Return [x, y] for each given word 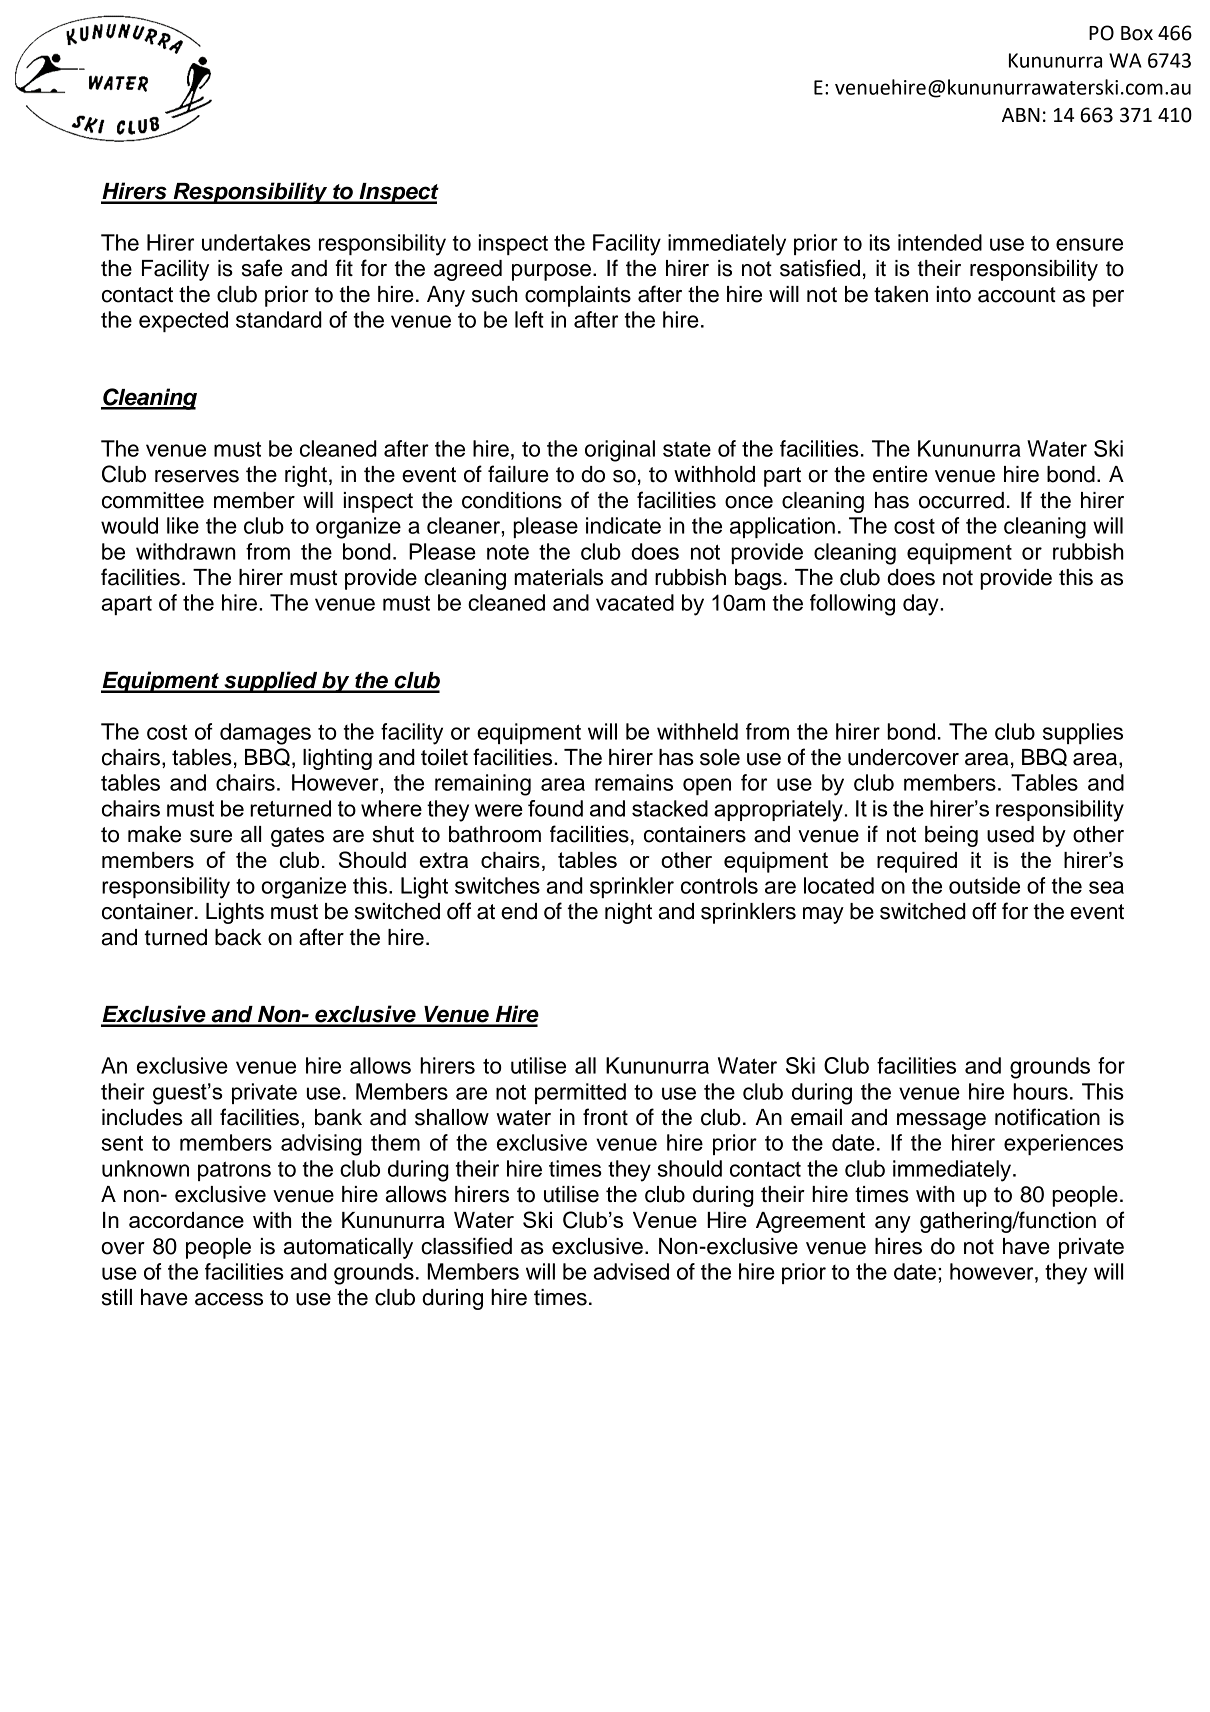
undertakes [256, 242]
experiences [1063, 1144]
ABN [1021, 115]
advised [631, 1271]
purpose [553, 272]
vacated [635, 602]
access [229, 1299]
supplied [271, 682]
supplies [1083, 733]
